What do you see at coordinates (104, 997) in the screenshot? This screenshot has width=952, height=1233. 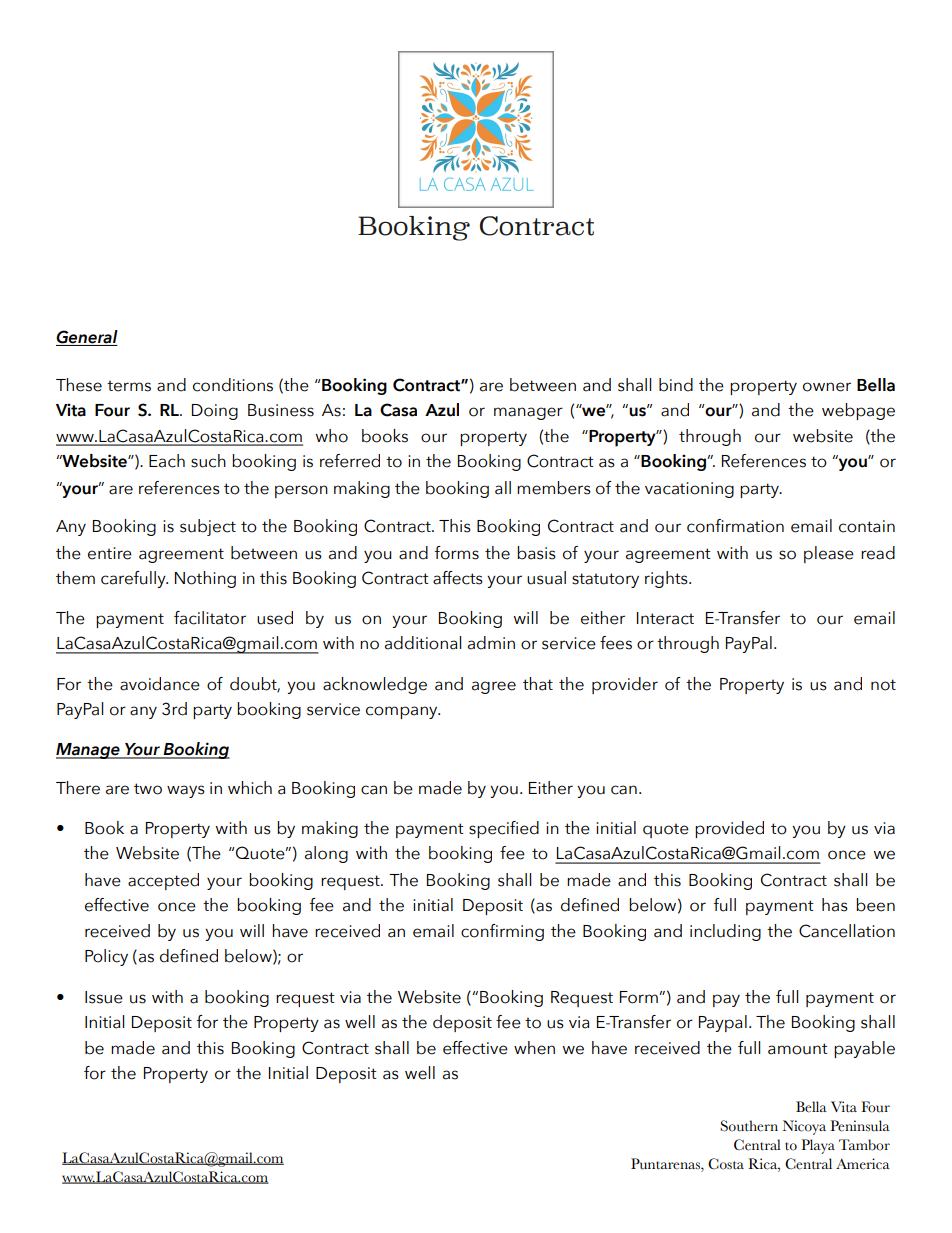 I see `Issue` at bounding box center [104, 997].
